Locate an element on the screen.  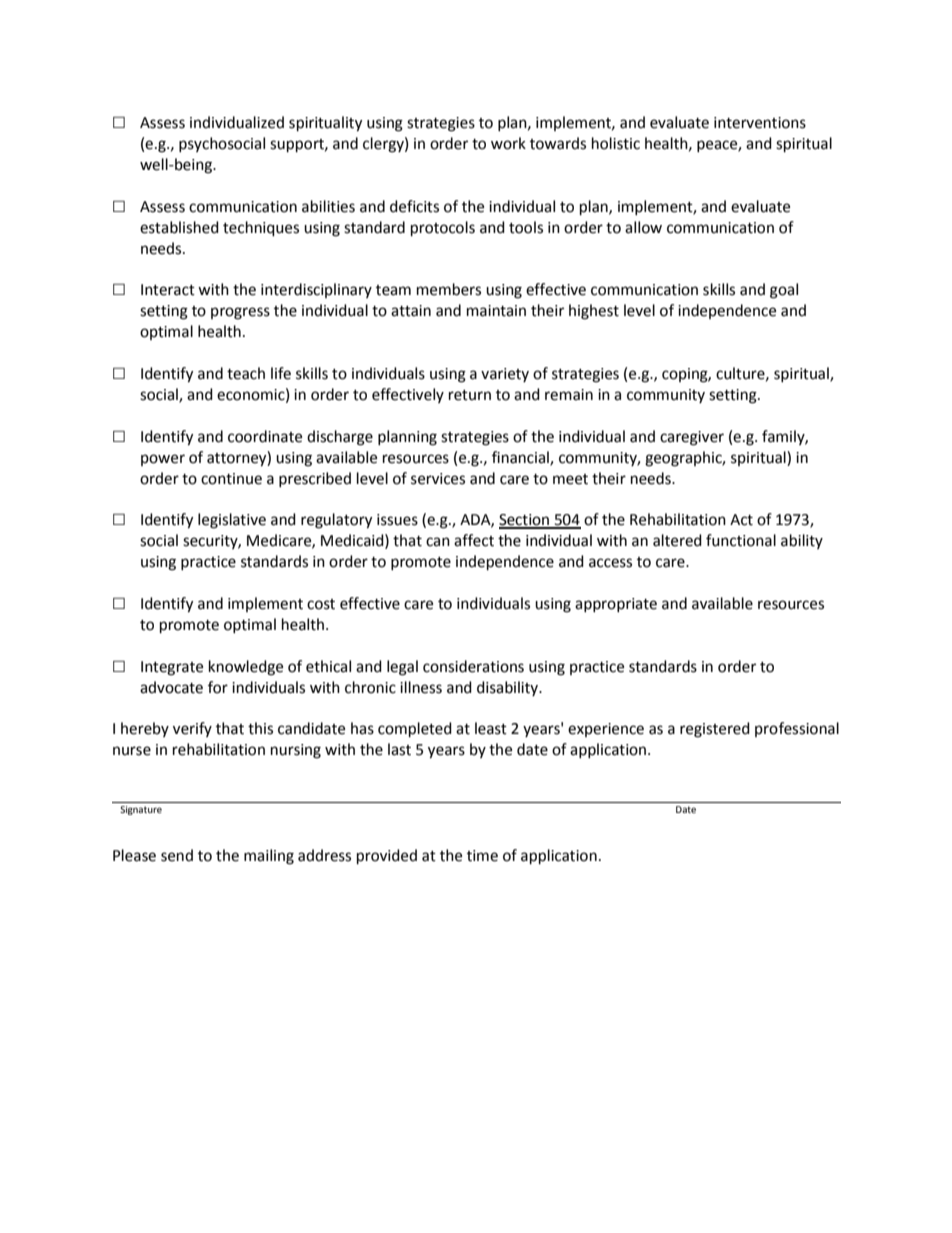
considerations is located at coordinates (473, 666).
